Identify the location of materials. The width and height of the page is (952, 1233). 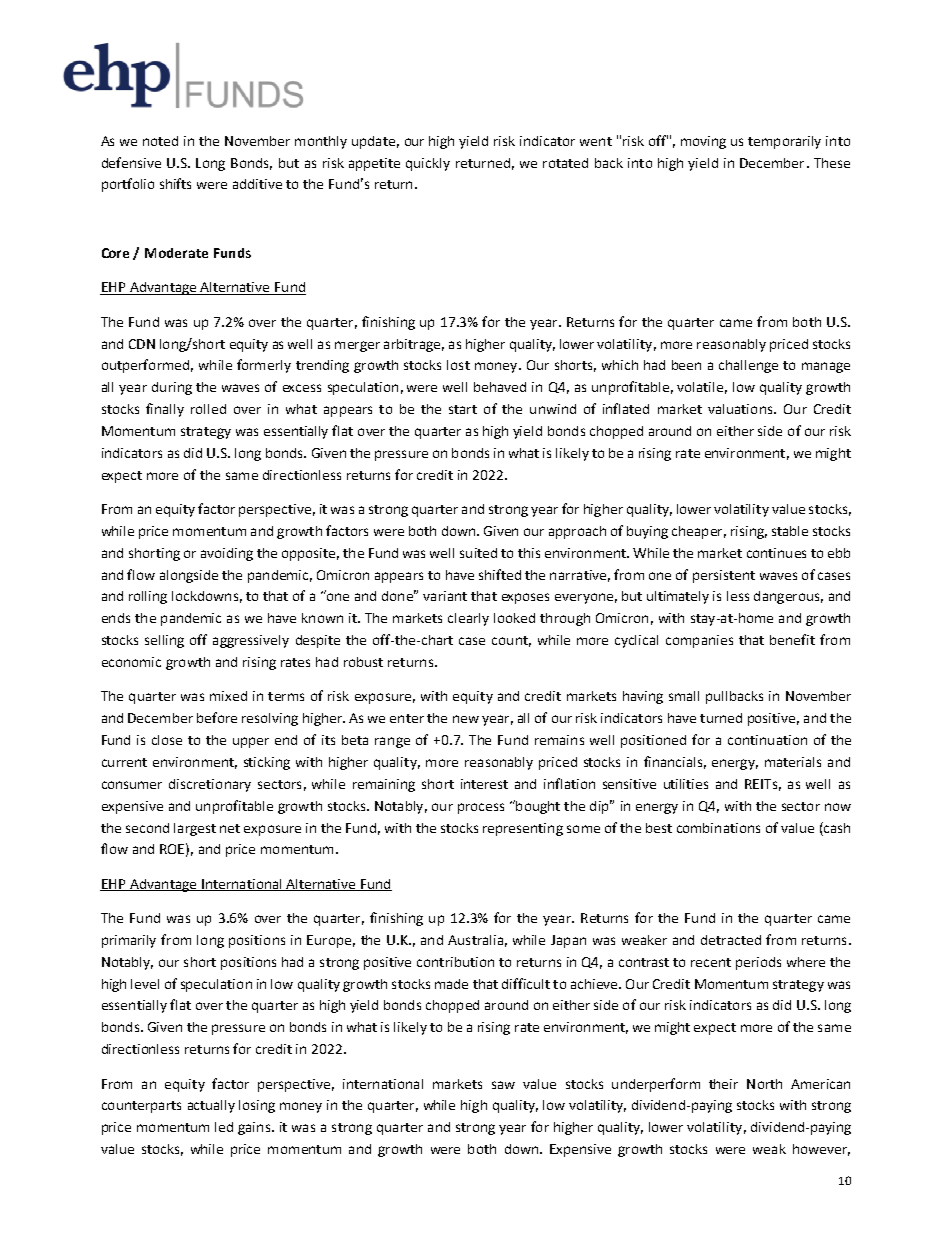
(793, 762).
